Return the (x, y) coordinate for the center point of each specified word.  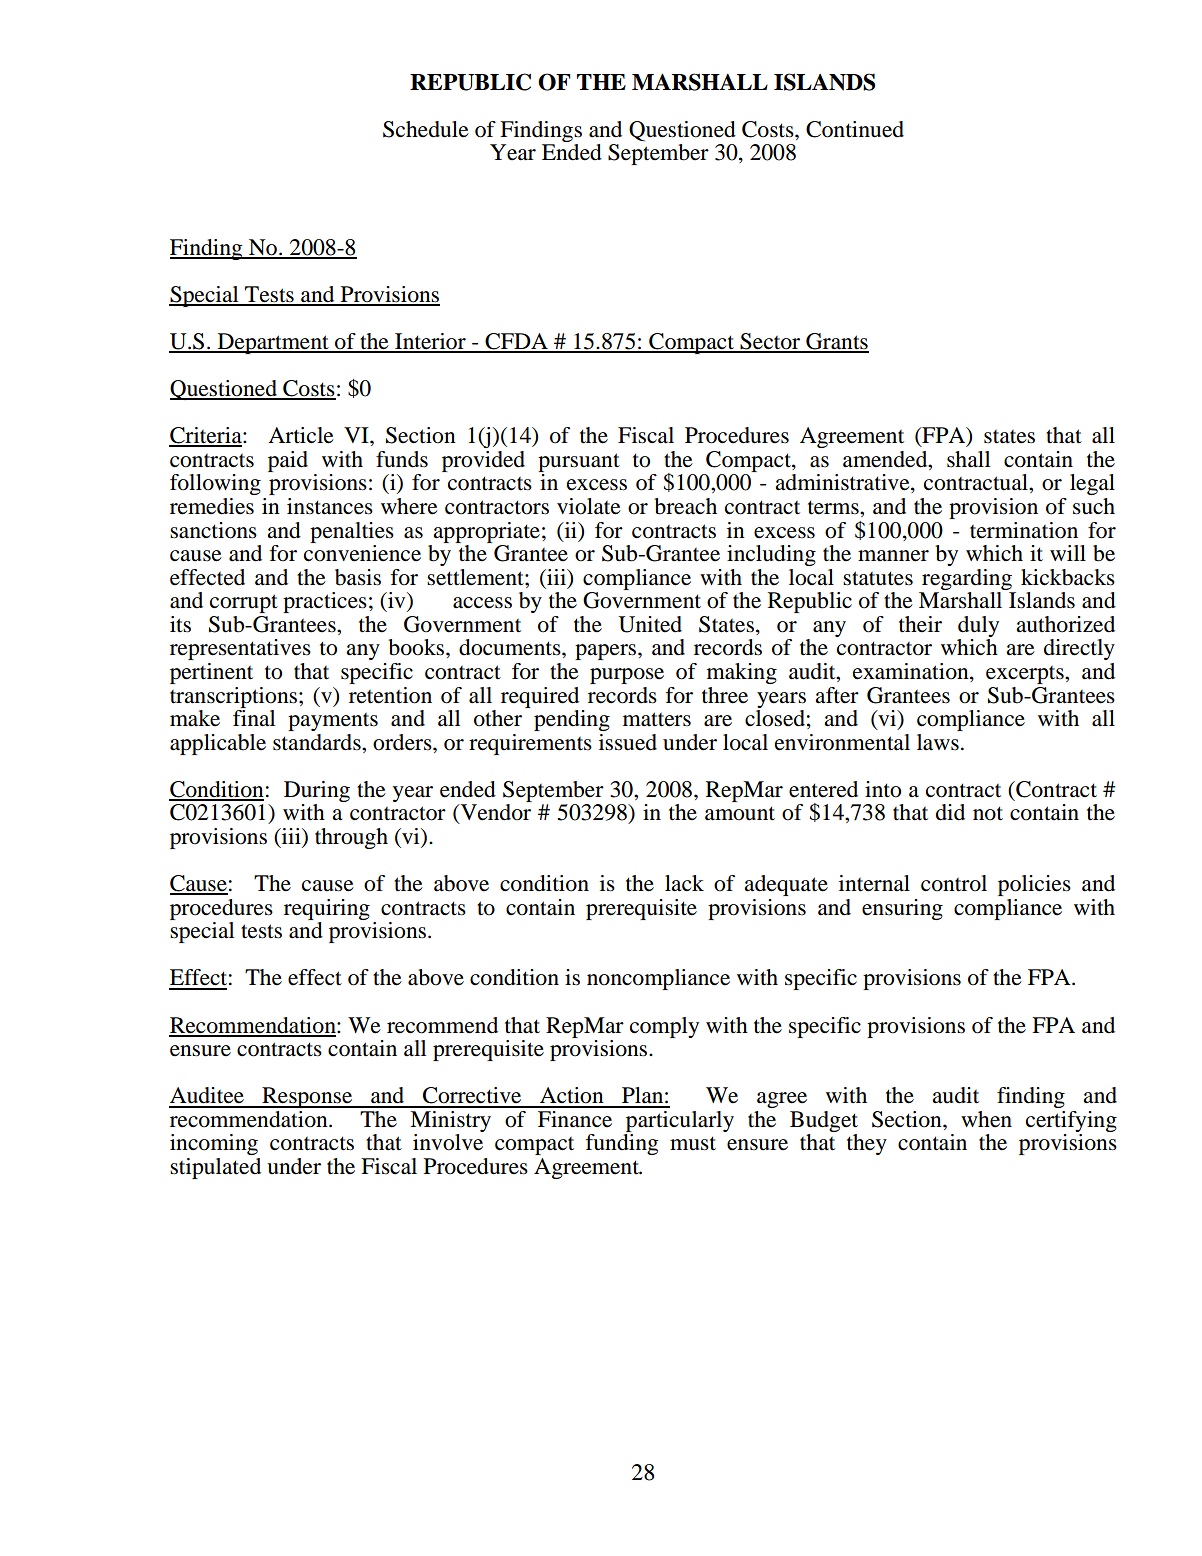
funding (622, 1144)
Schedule (426, 129)
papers (607, 652)
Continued (855, 129)
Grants (836, 342)
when (986, 1119)
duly (978, 626)
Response (307, 1097)
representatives (240, 649)
